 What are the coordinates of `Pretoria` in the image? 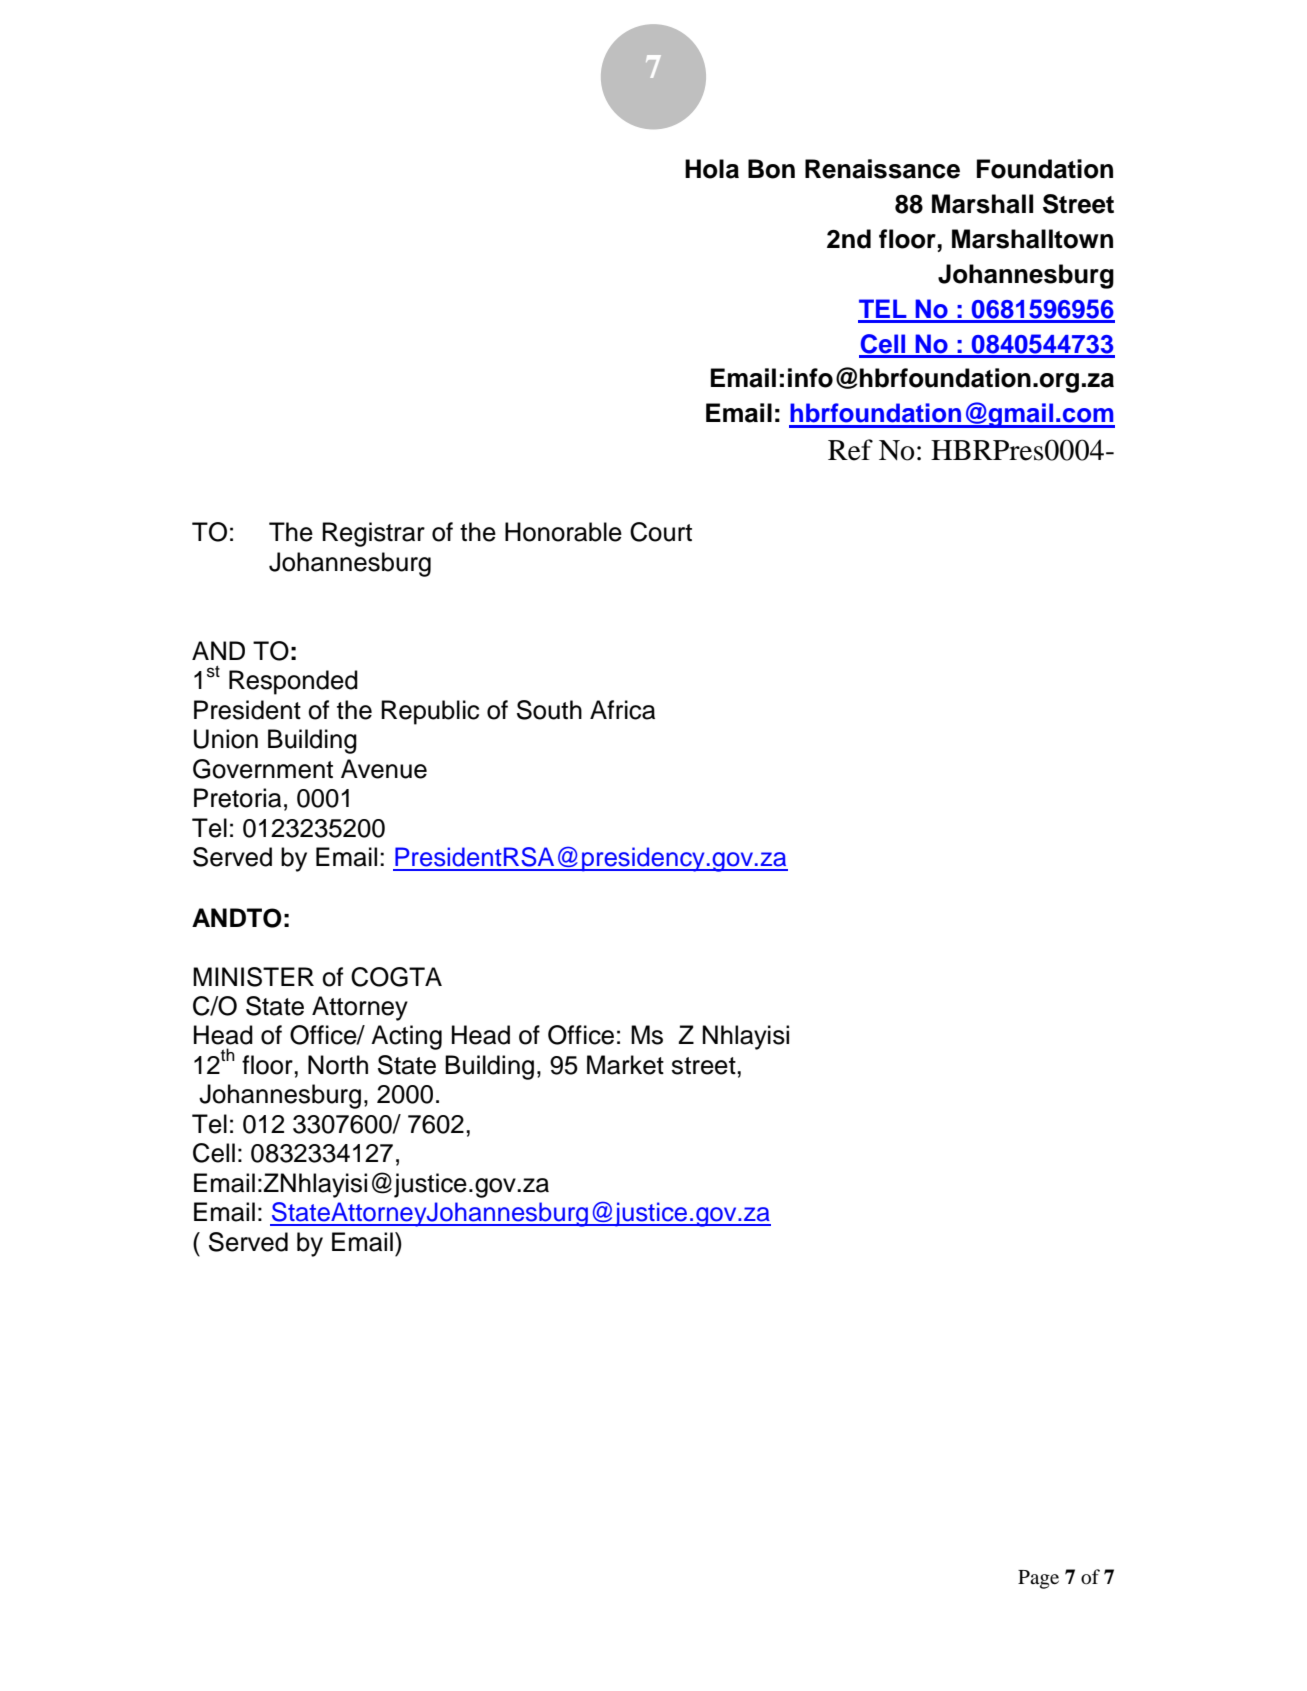 It's located at (237, 798).
